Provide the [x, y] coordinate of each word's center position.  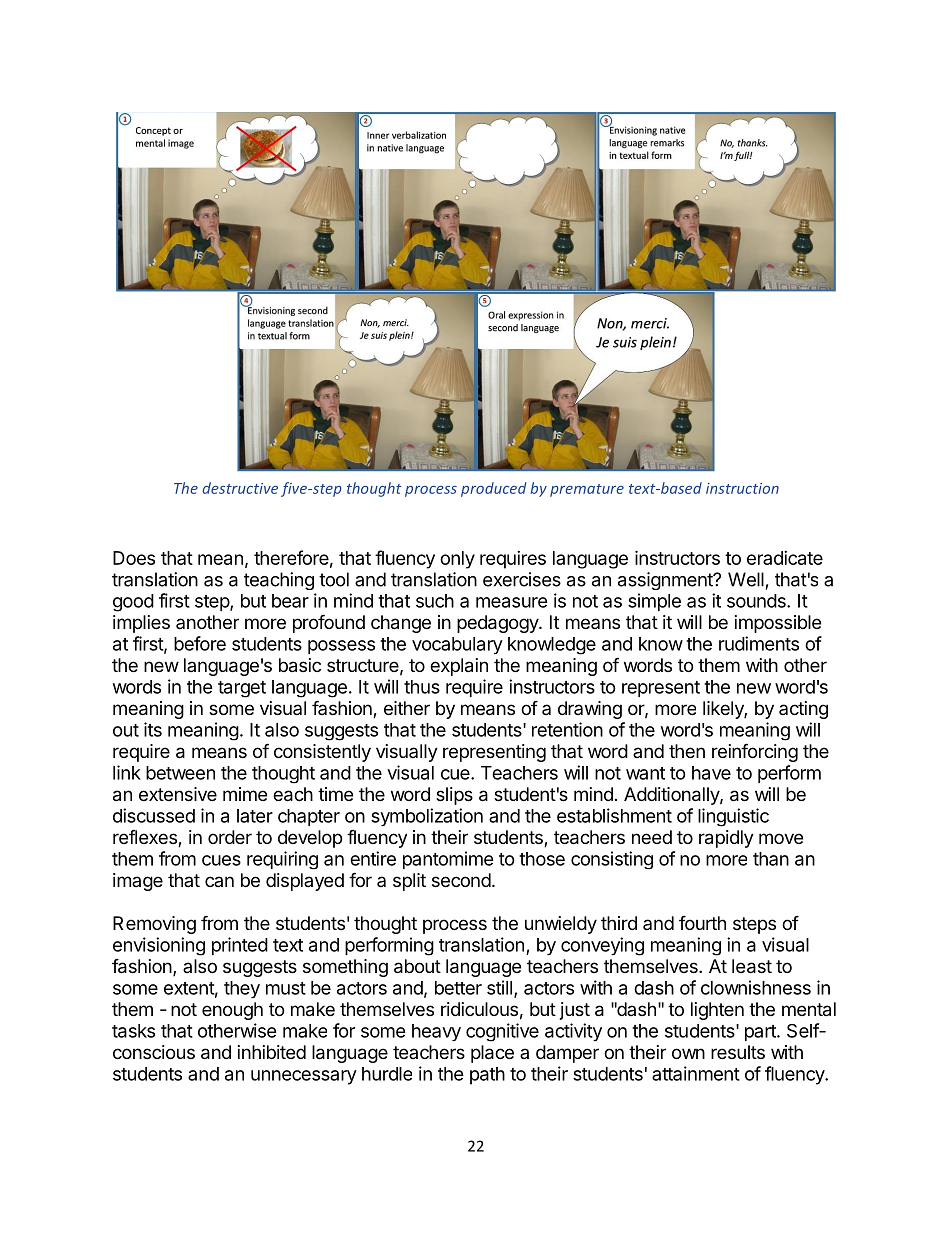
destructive [240, 488]
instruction [742, 488]
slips [454, 796]
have [711, 773]
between [180, 773]
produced [493, 489]
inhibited [272, 1052]
